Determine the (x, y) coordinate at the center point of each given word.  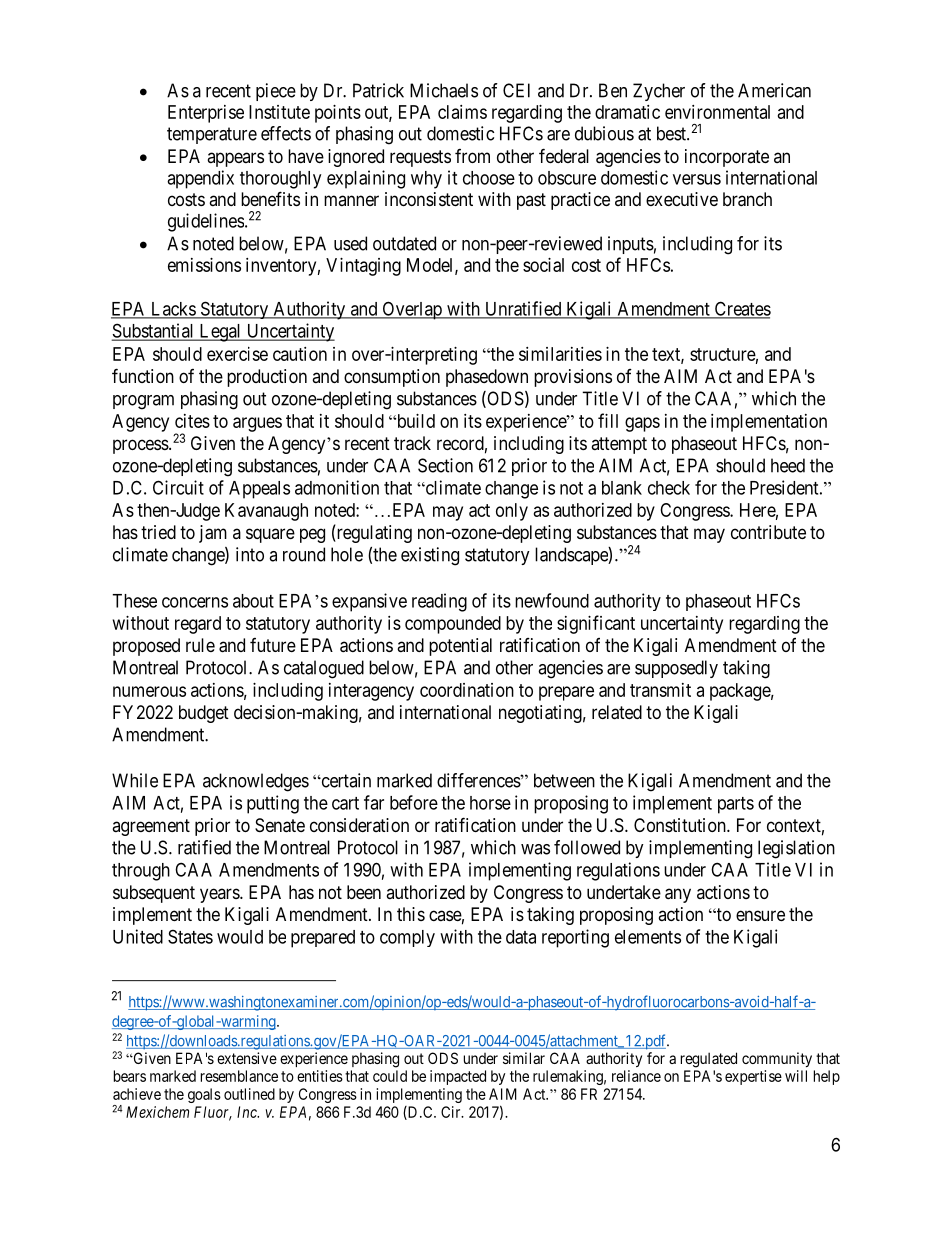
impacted (458, 1077)
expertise (753, 1077)
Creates (741, 309)
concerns (195, 602)
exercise (237, 354)
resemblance (239, 1076)
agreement (151, 827)
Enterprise (206, 114)
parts (736, 805)
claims (462, 112)
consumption (392, 378)
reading (439, 602)
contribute (768, 532)
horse (490, 803)
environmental (717, 112)
